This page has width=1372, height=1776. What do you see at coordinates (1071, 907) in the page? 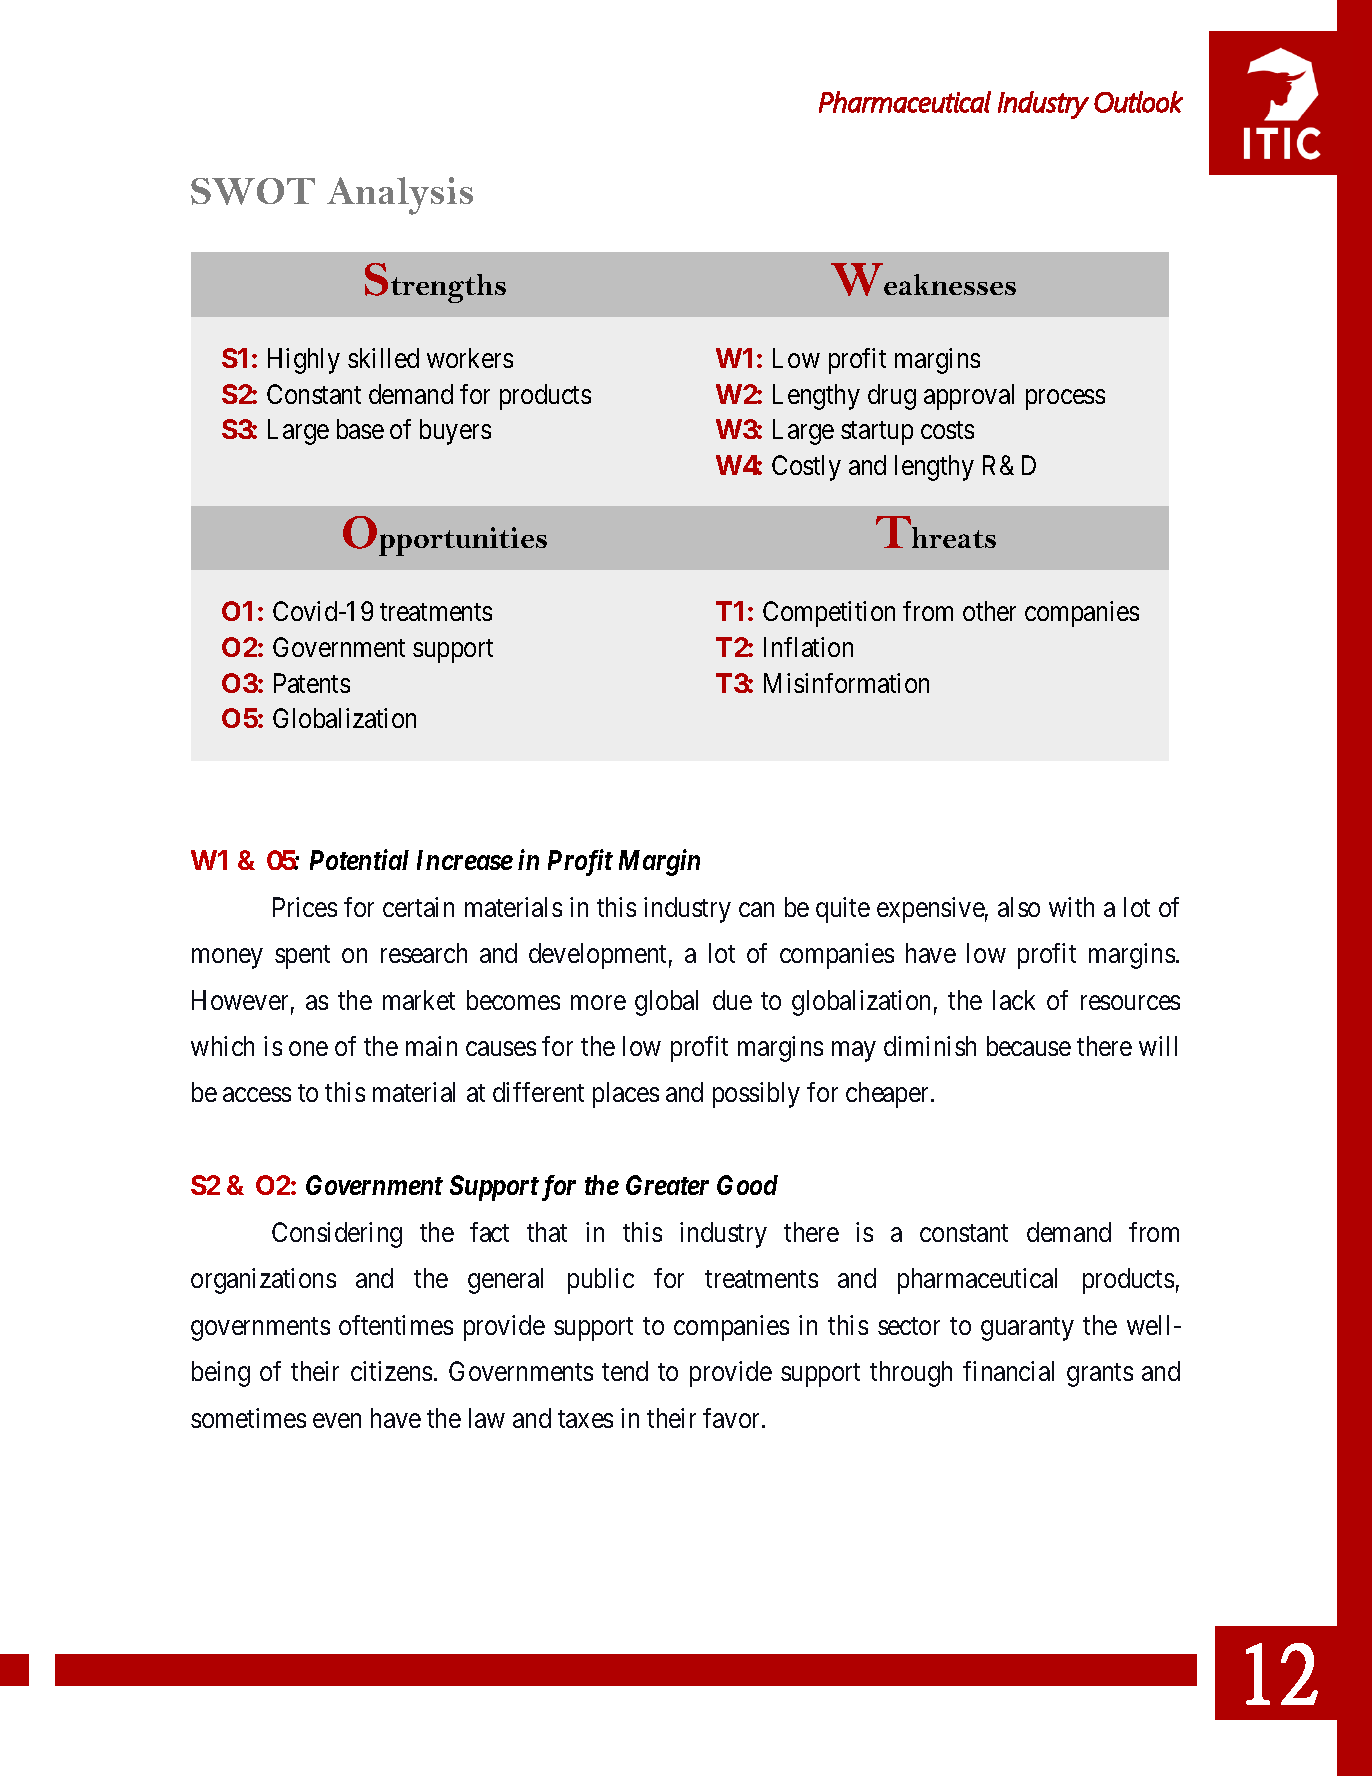
I see `with` at bounding box center [1071, 907].
